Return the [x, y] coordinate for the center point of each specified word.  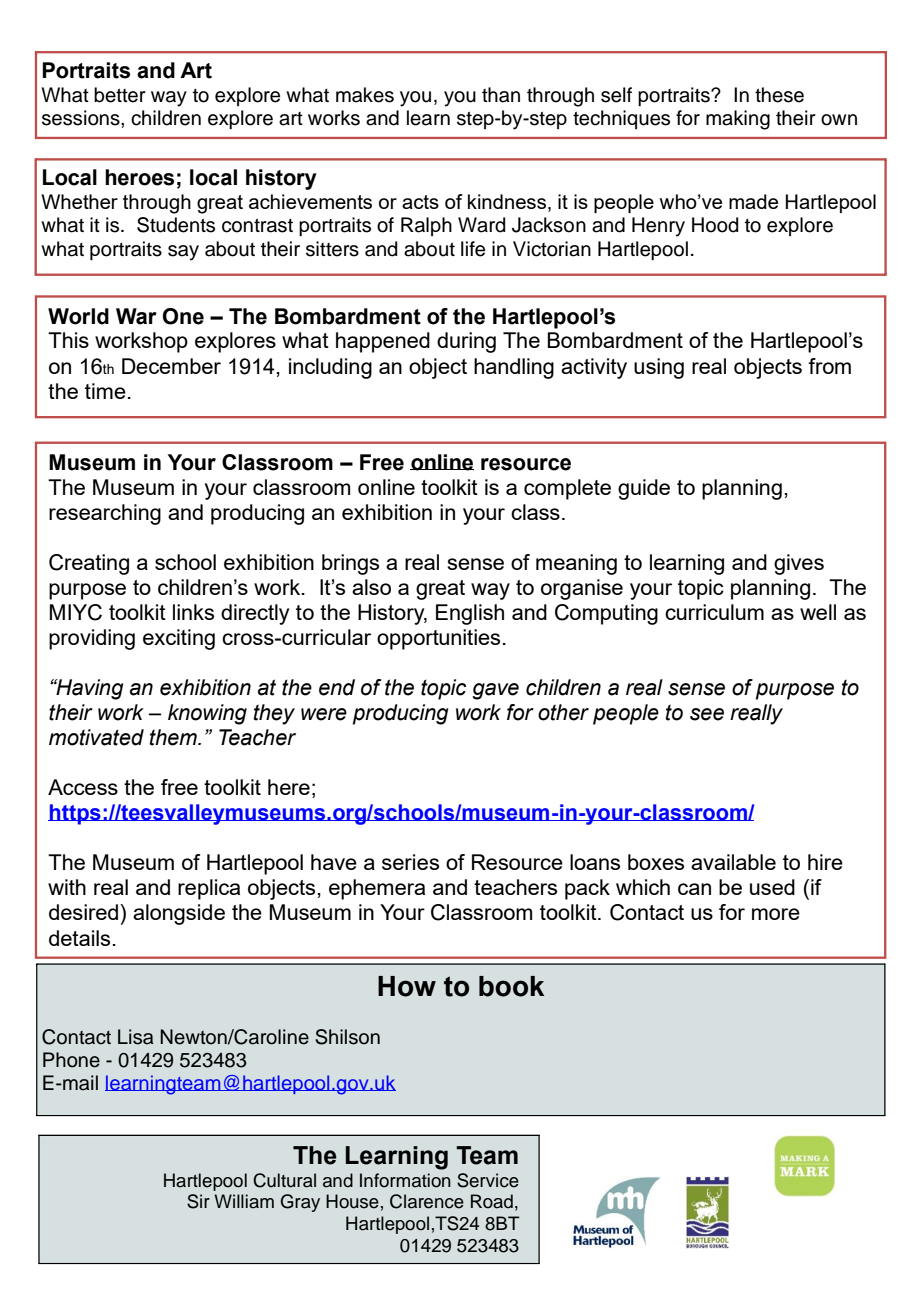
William [244, 1201]
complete [567, 489]
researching [105, 514]
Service [488, 1180]
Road [492, 1201]
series [410, 862]
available [733, 862]
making [738, 120]
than [501, 95]
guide [644, 489]
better [120, 95]
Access [83, 787]
